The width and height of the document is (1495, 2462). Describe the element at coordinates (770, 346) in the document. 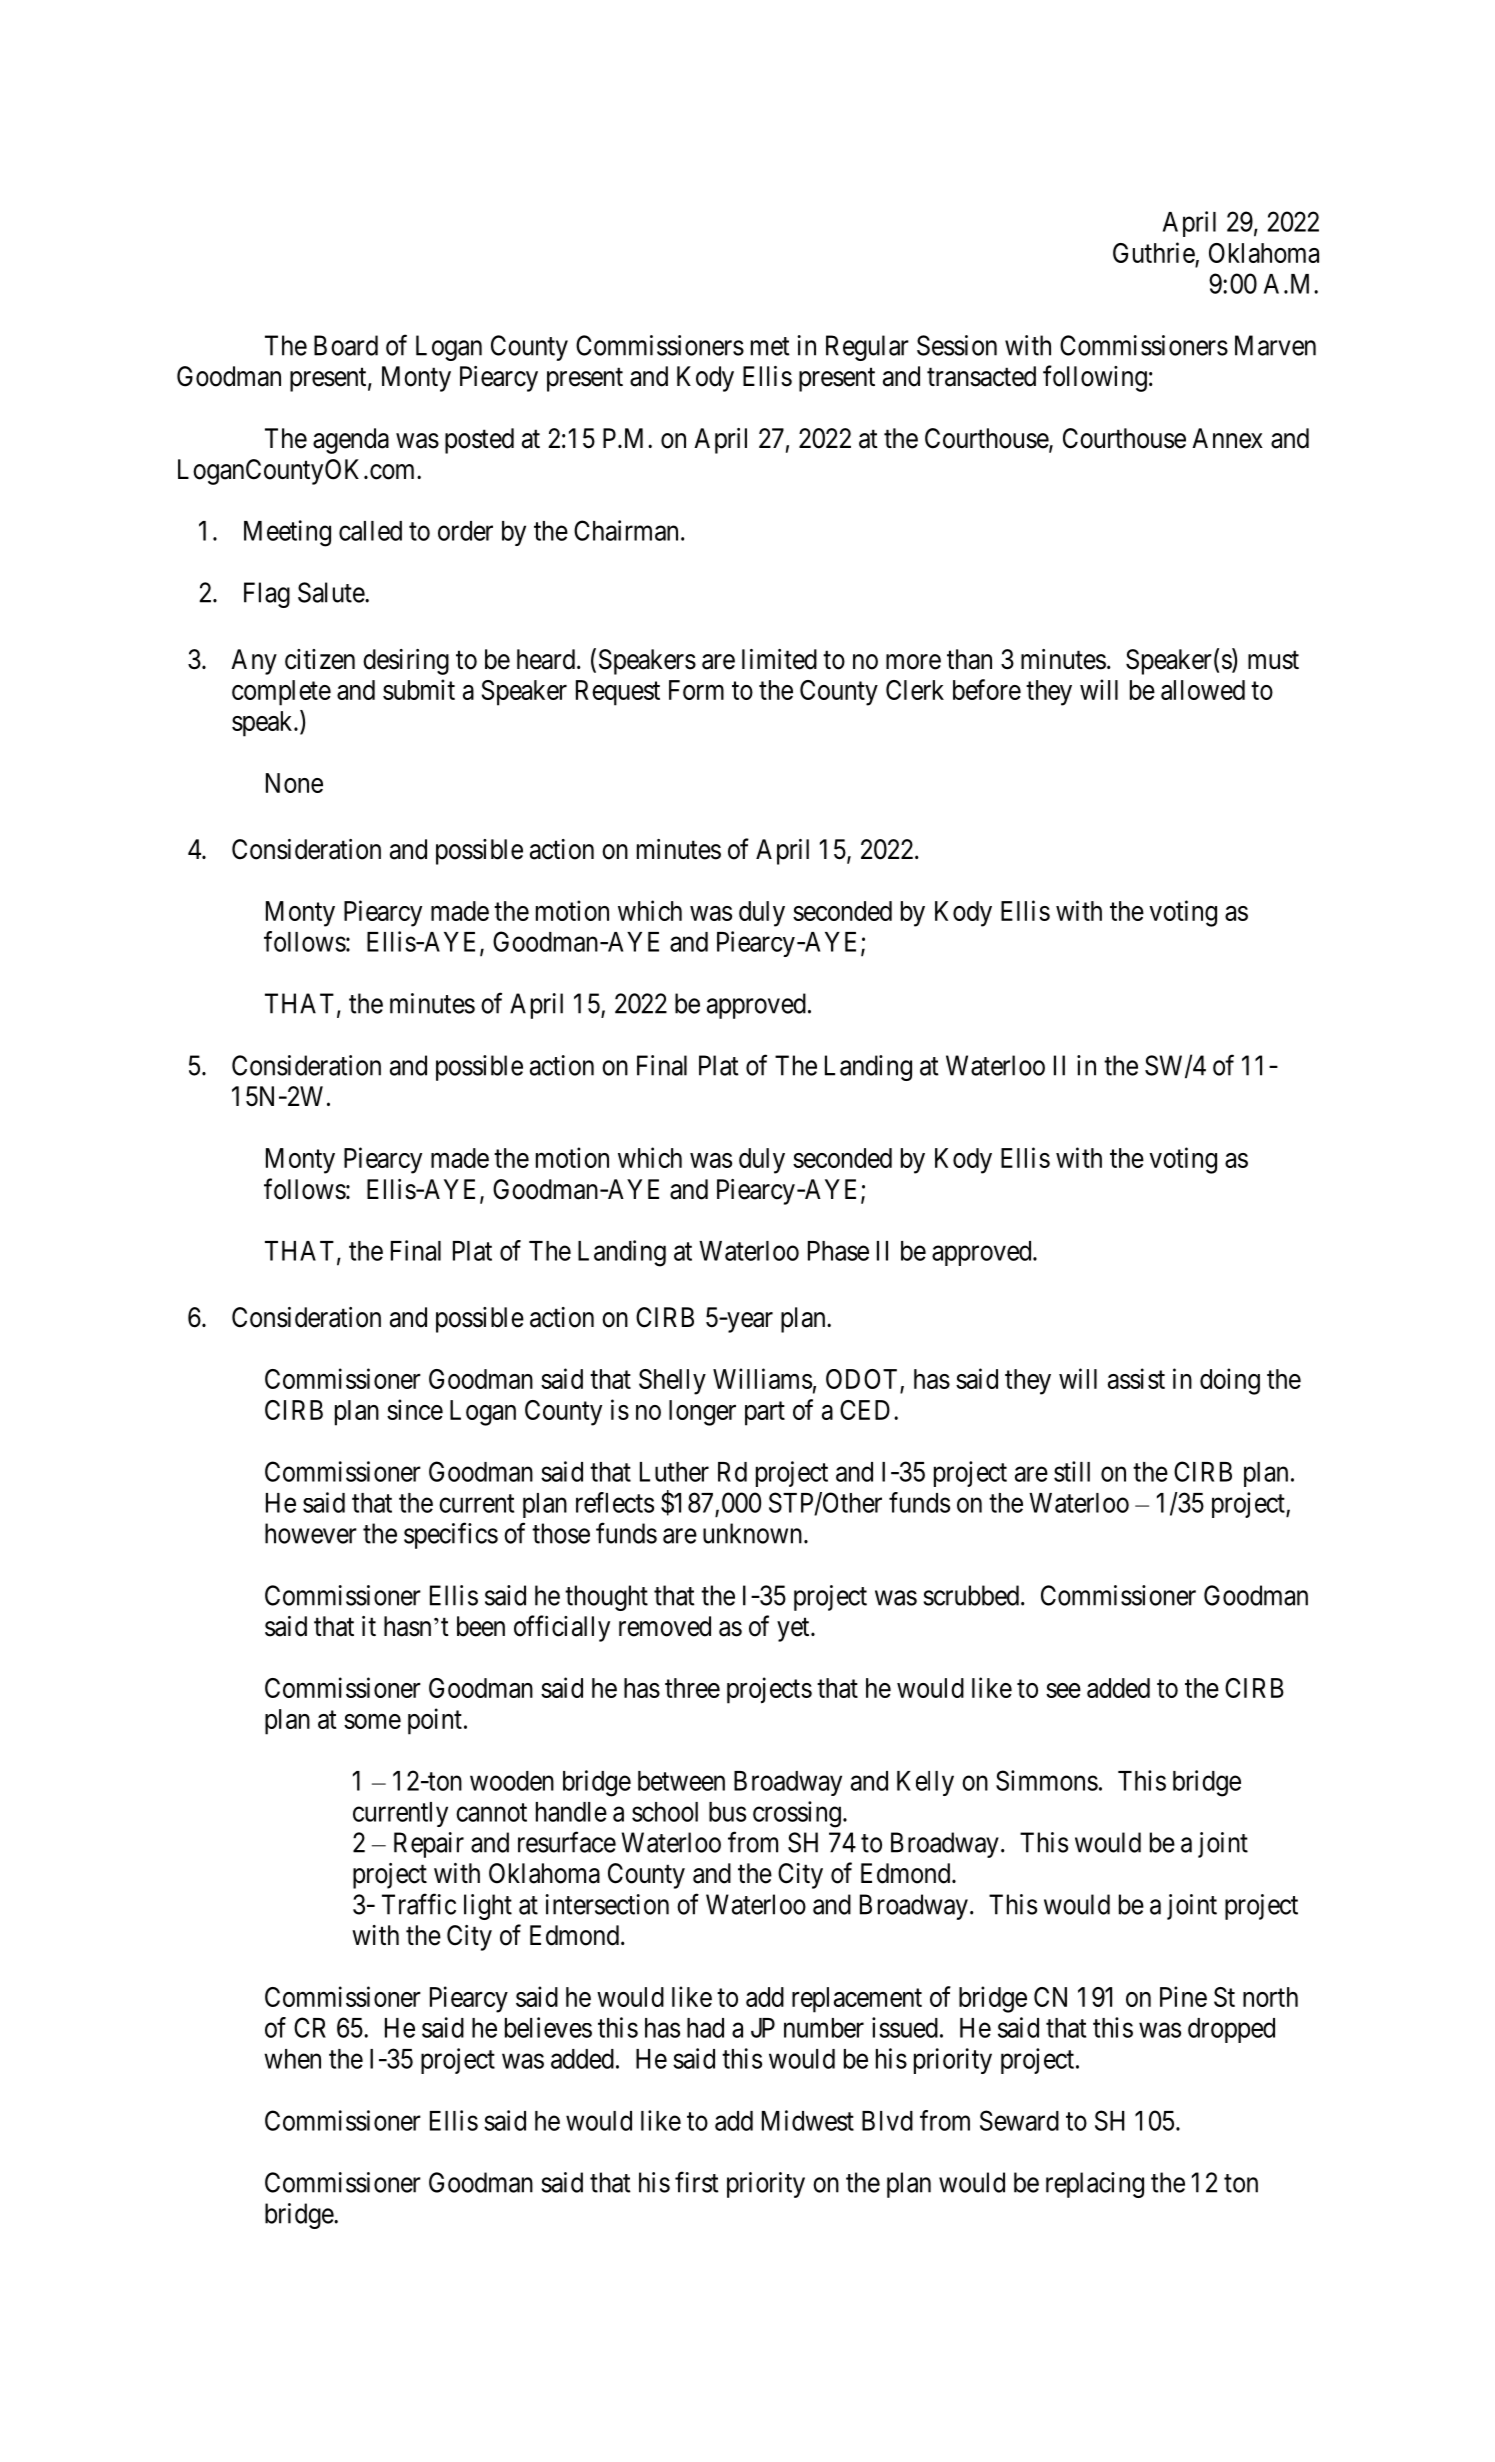

I see `met` at that location.
